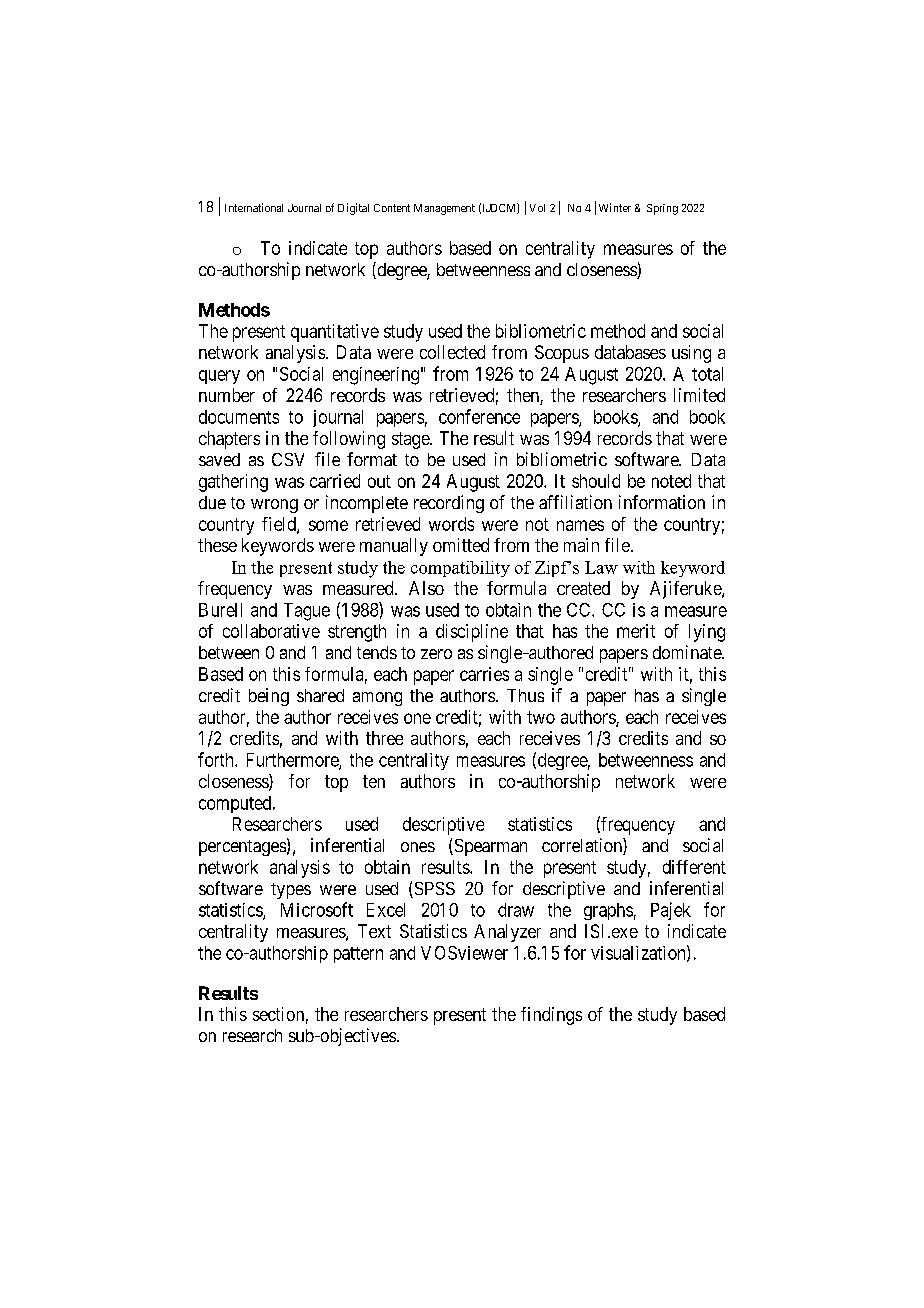  I want to click on different, so click(694, 867).
